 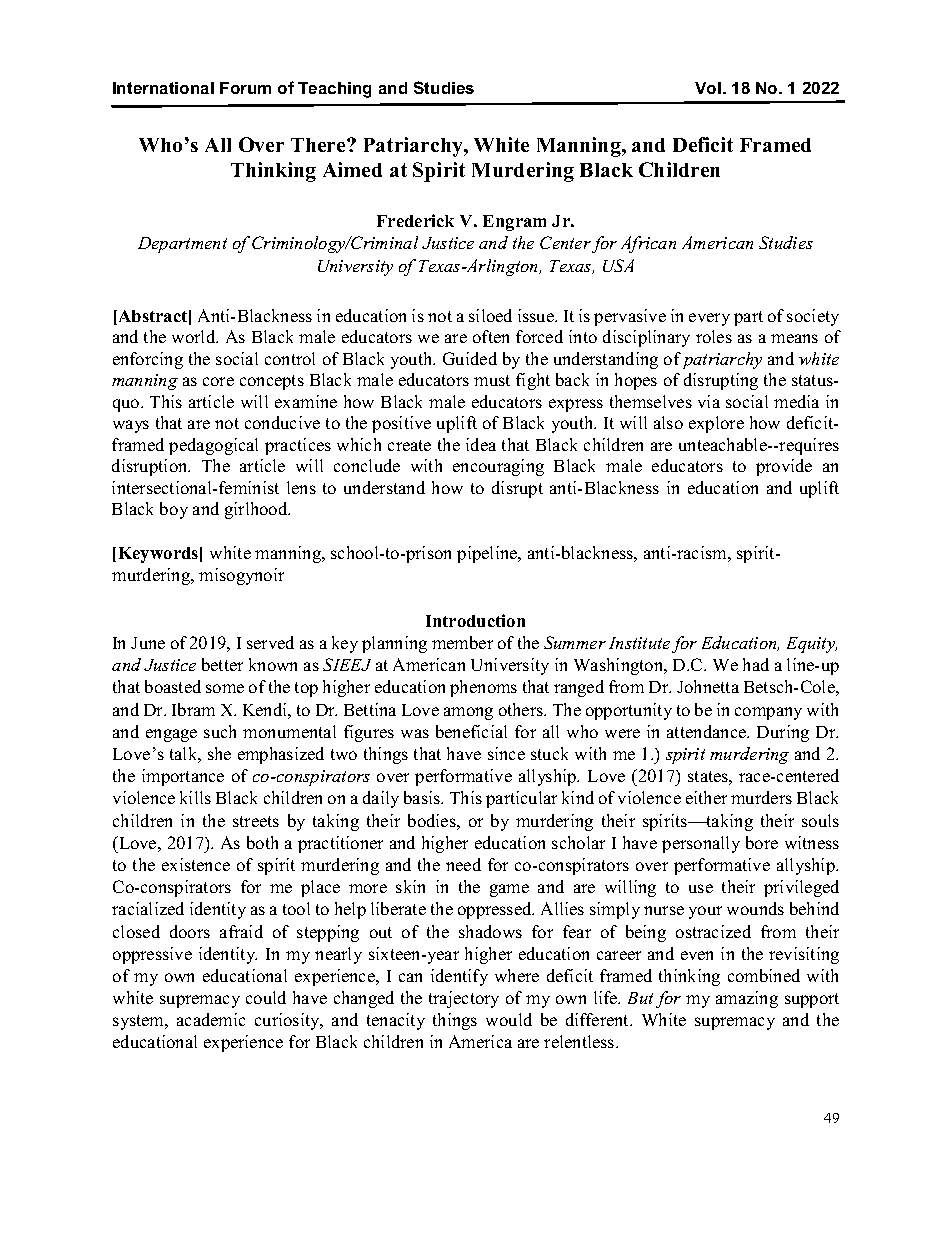 I want to click on amazing, so click(x=747, y=999).
